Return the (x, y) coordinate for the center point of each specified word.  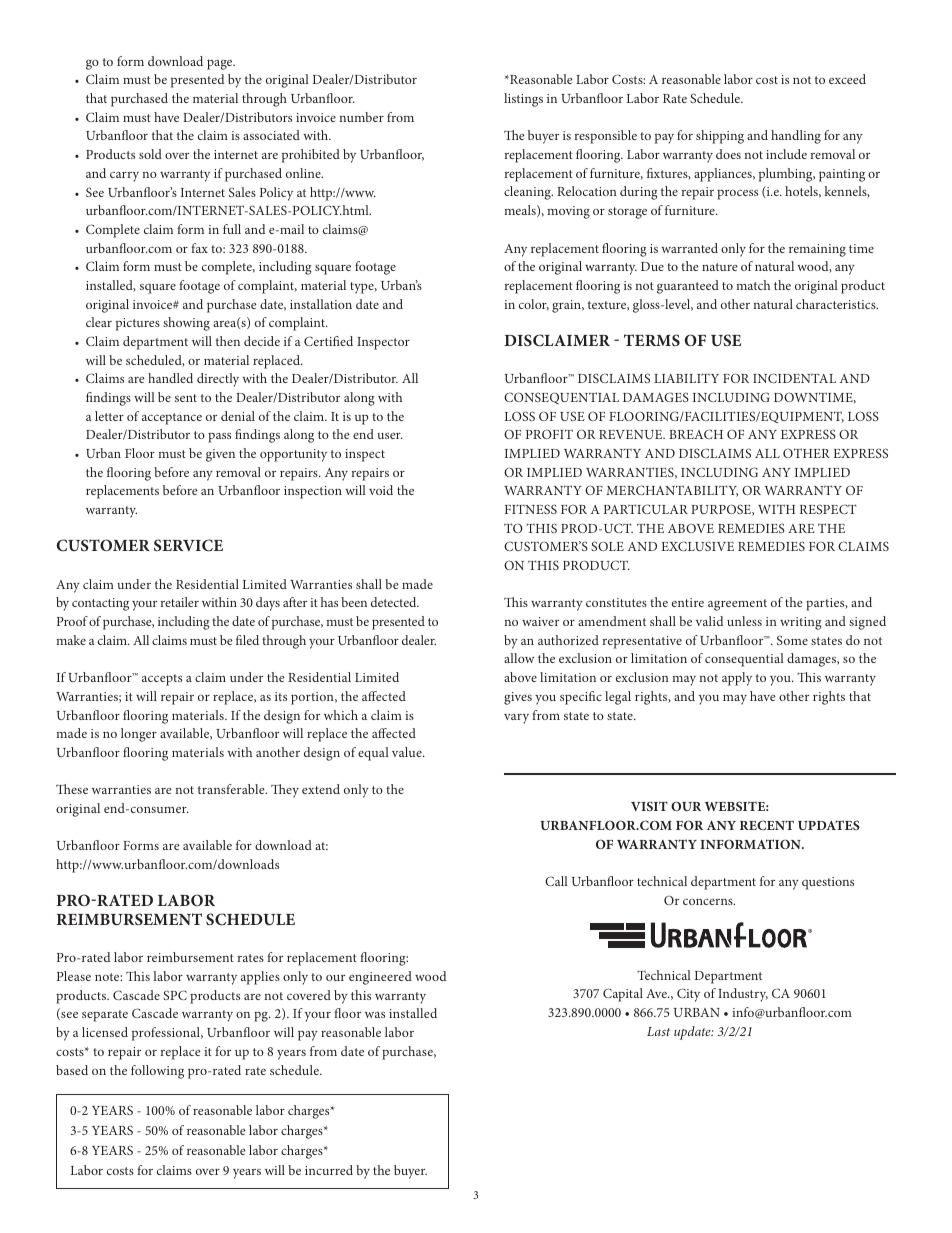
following (157, 1072)
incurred (329, 1170)
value (408, 752)
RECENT (767, 825)
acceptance (172, 419)
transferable (232, 789)
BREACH (696, 434)
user (390, 436)
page (221, 64)
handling (796, 137)
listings (523, 100)
